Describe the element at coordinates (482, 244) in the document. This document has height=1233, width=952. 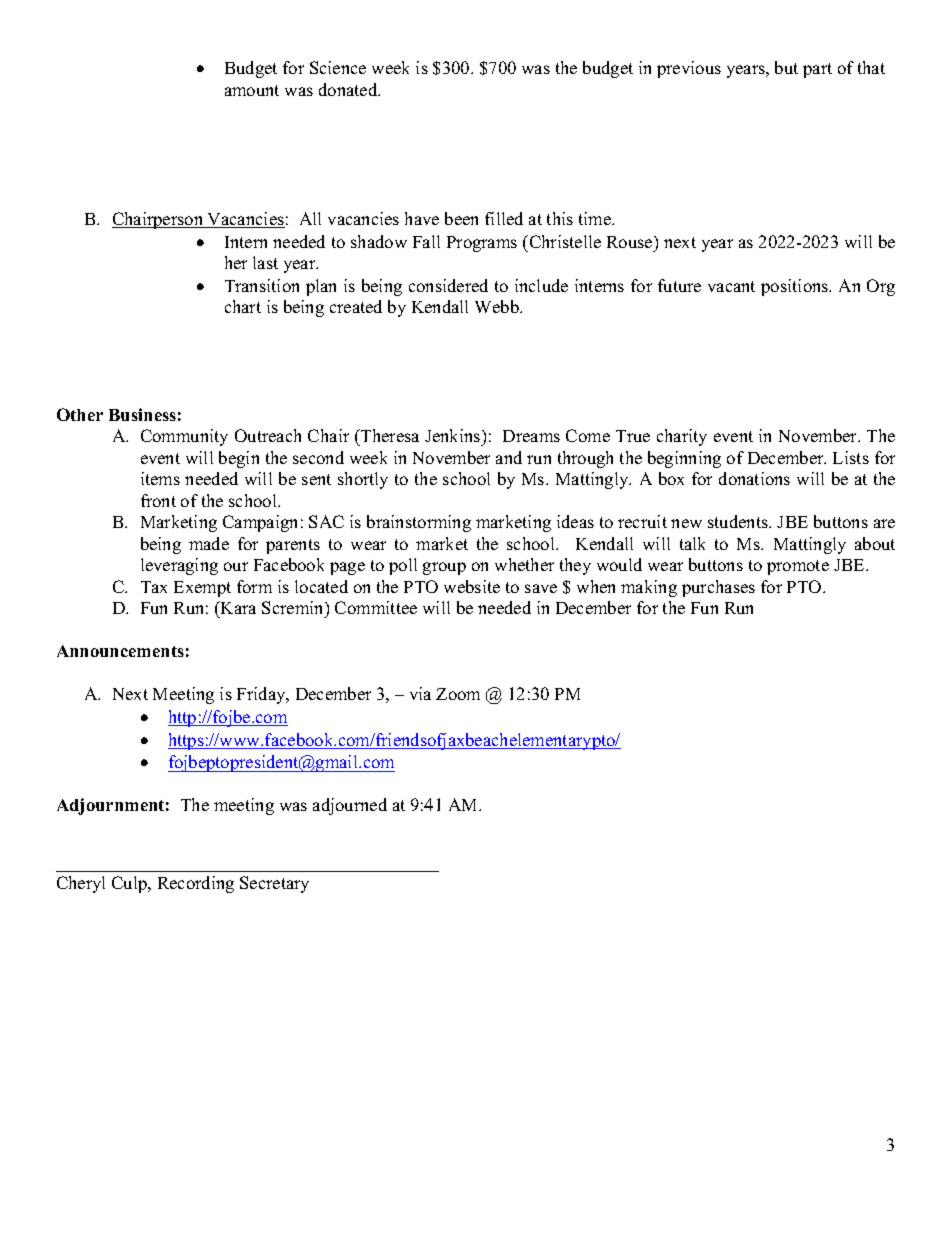
I see `Programs` at that location.
